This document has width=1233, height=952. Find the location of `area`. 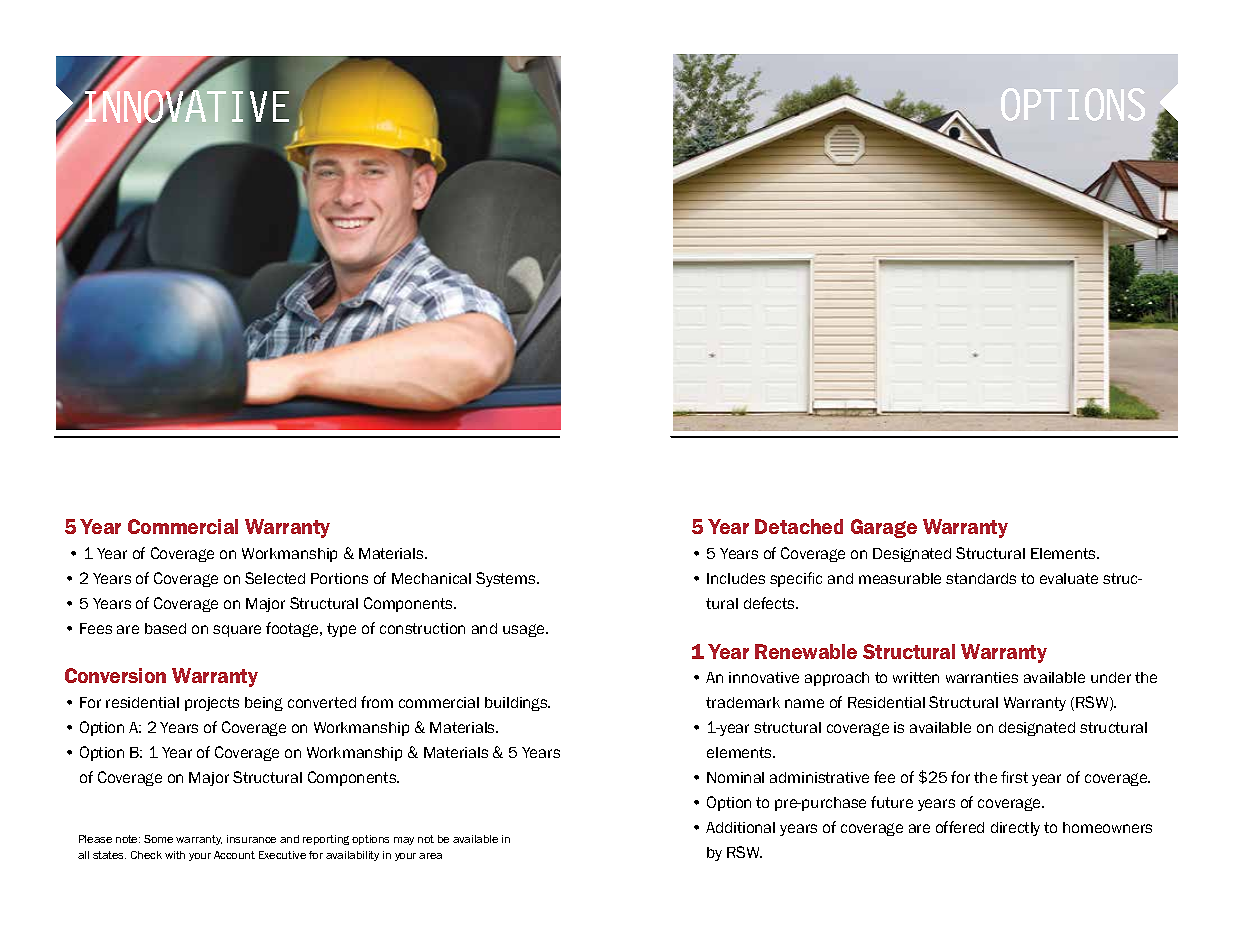

area is located at coordinates (430, 856).
